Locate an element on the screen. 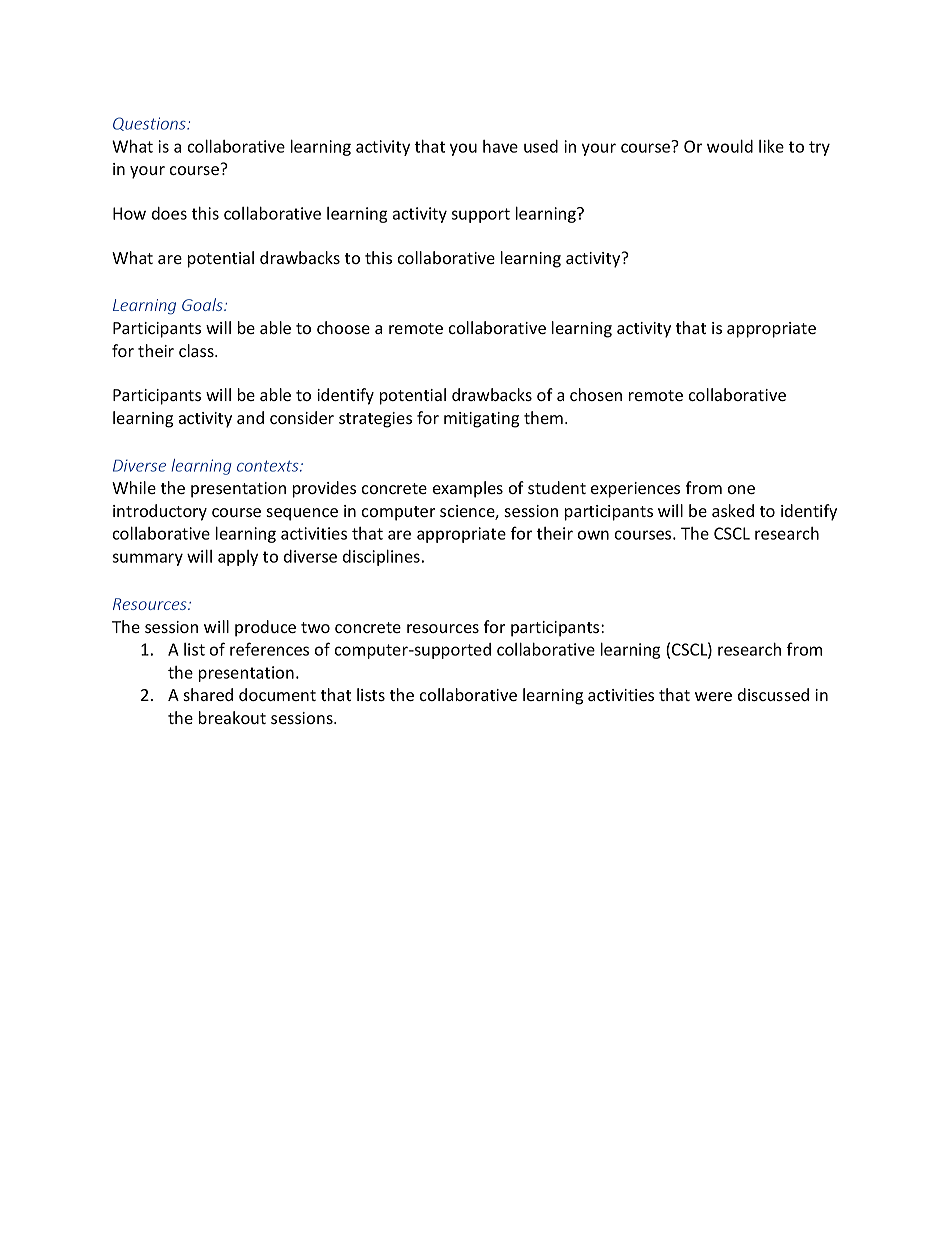  chosen is located at coordinates (596, 394).
